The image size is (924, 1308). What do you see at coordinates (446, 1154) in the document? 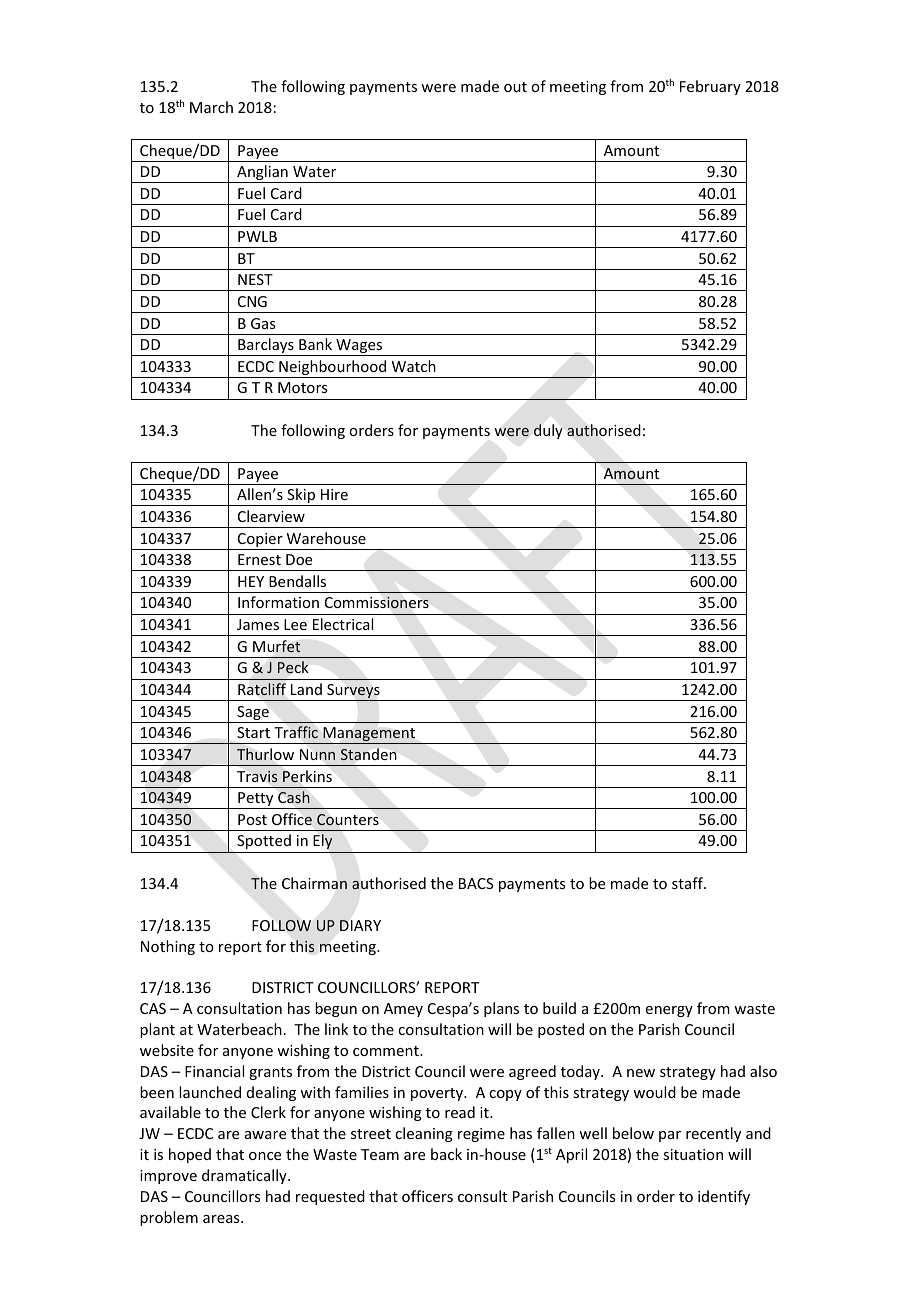
I see `back` at bounding box center [446, 1154].
